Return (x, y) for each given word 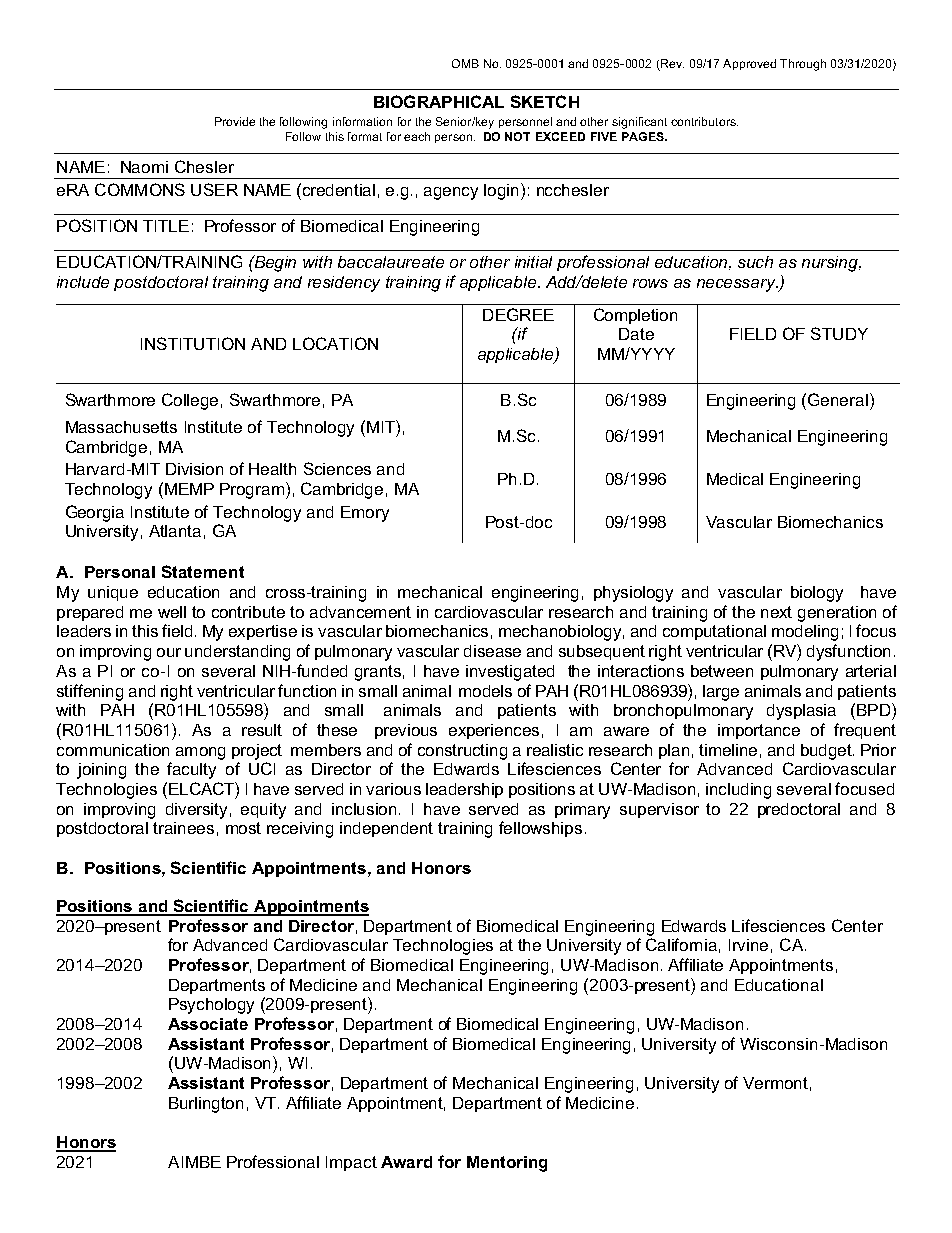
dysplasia (801, 712)
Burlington (206, 1105)
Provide (235, 121)
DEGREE (518, 314)
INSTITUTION (193, 343)
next (776, 612)
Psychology (211, 1006)
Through (803, 65)
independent (386, 829)
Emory (365, 514)
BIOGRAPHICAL (439, 101)
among (200, 753)
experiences (494, 731)
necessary (737, 285)
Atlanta (175, 531)
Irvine (748, 945)
